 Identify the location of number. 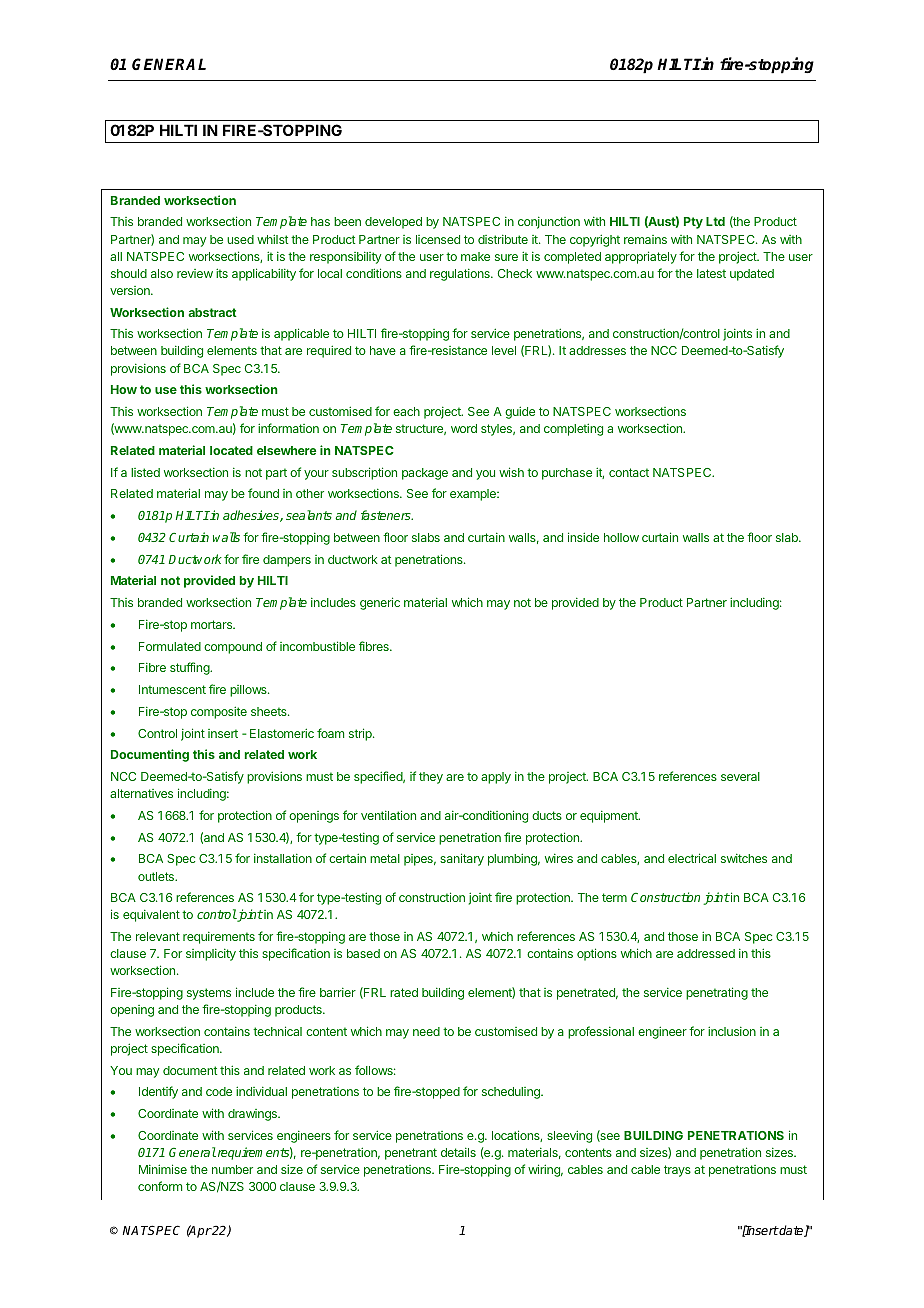
(232, 1169).
